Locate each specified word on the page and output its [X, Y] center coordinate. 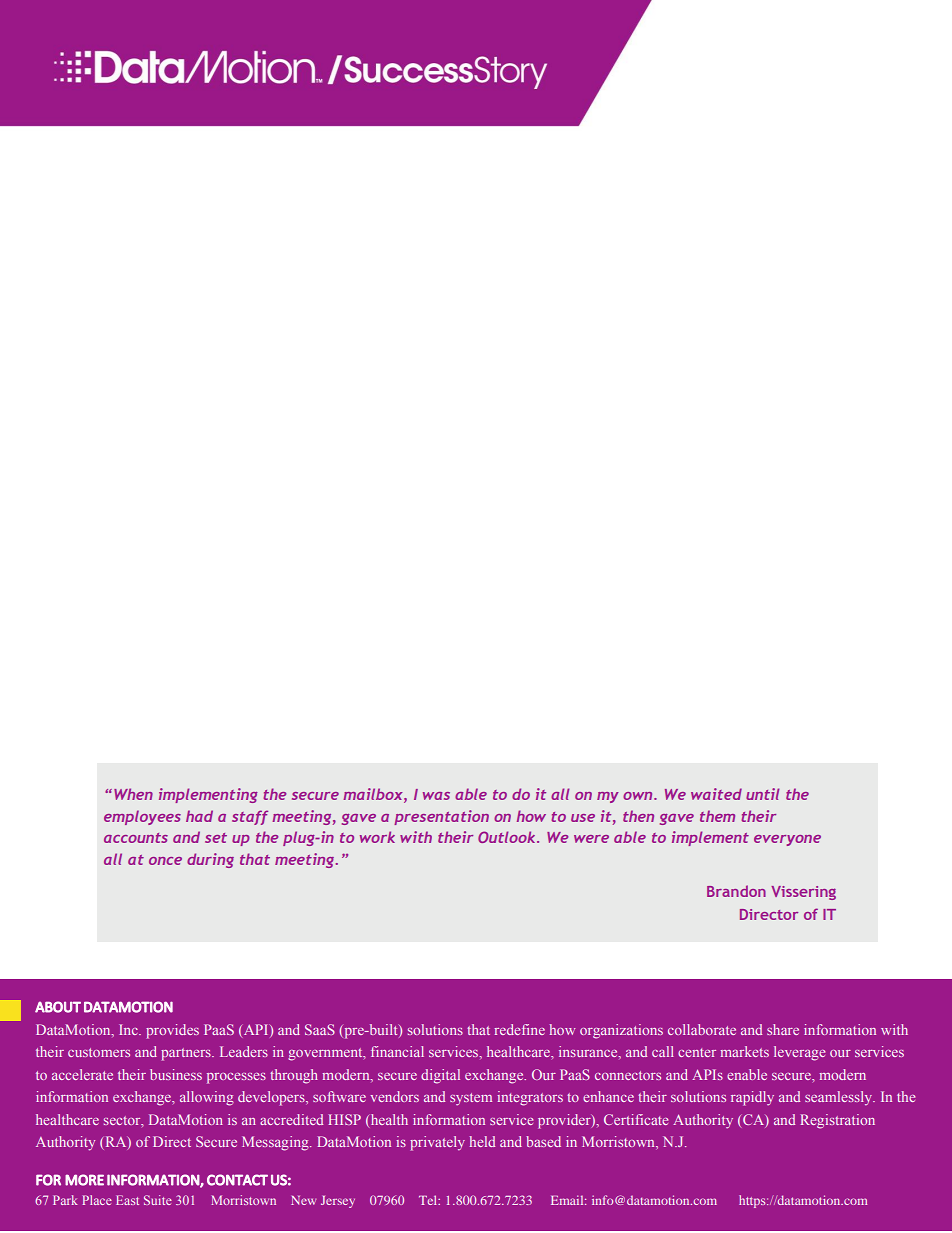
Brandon [736, 891]
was [436, 796]
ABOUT [58, 1007]
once [165, 861]
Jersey [338, 1202]
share [783, 1029]
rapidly [752, 1098]
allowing [207, 1098]
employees [142, 817]
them [717, 816]
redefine [519, 1029]
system [471, 1099]
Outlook [508, 837]
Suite [158, 1200]
